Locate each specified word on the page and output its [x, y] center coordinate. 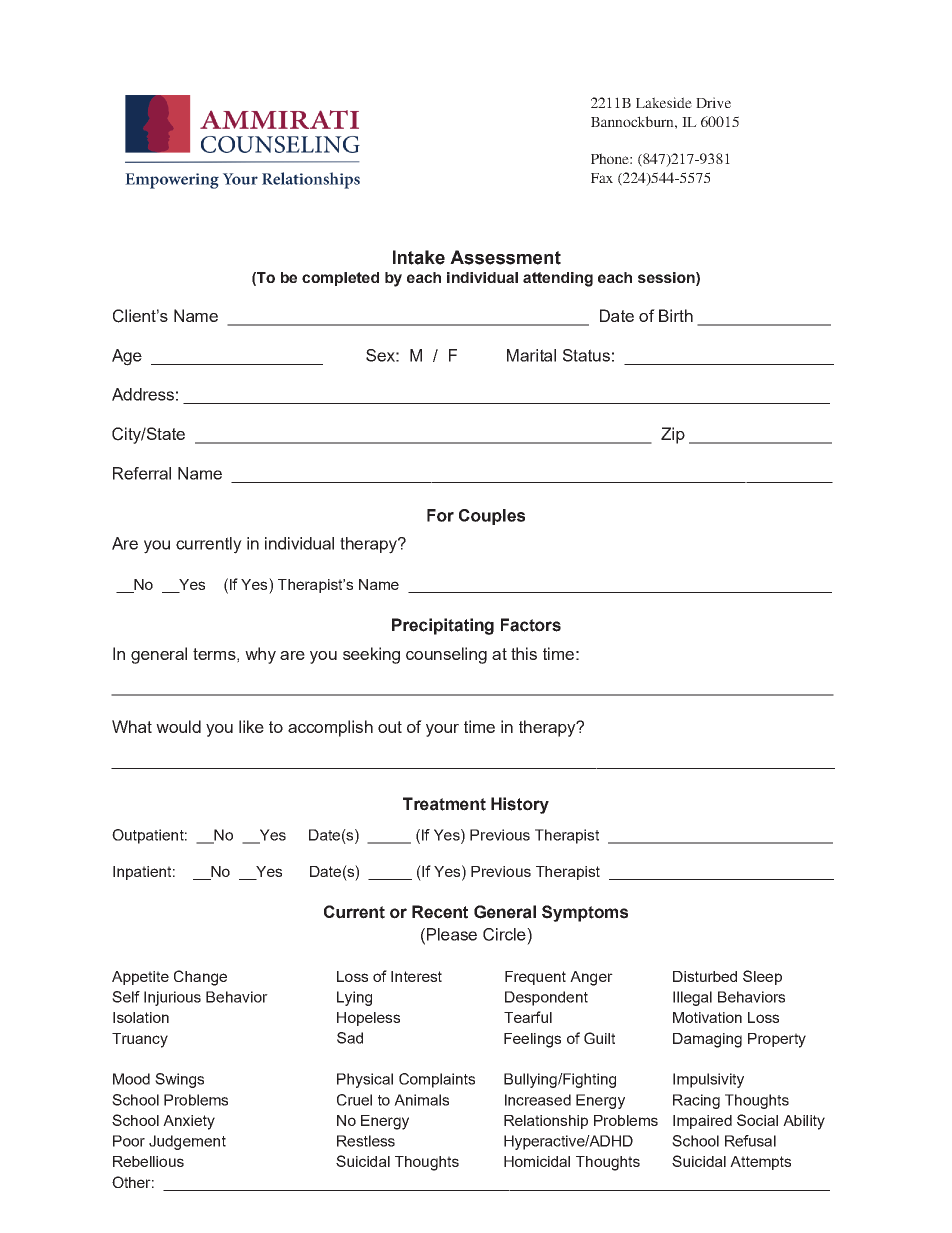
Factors [531, 625]
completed [340, 279]
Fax [602, 178]
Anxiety [189, 1122]
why [260, 655]
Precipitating [443, 626]
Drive [713, 102]
